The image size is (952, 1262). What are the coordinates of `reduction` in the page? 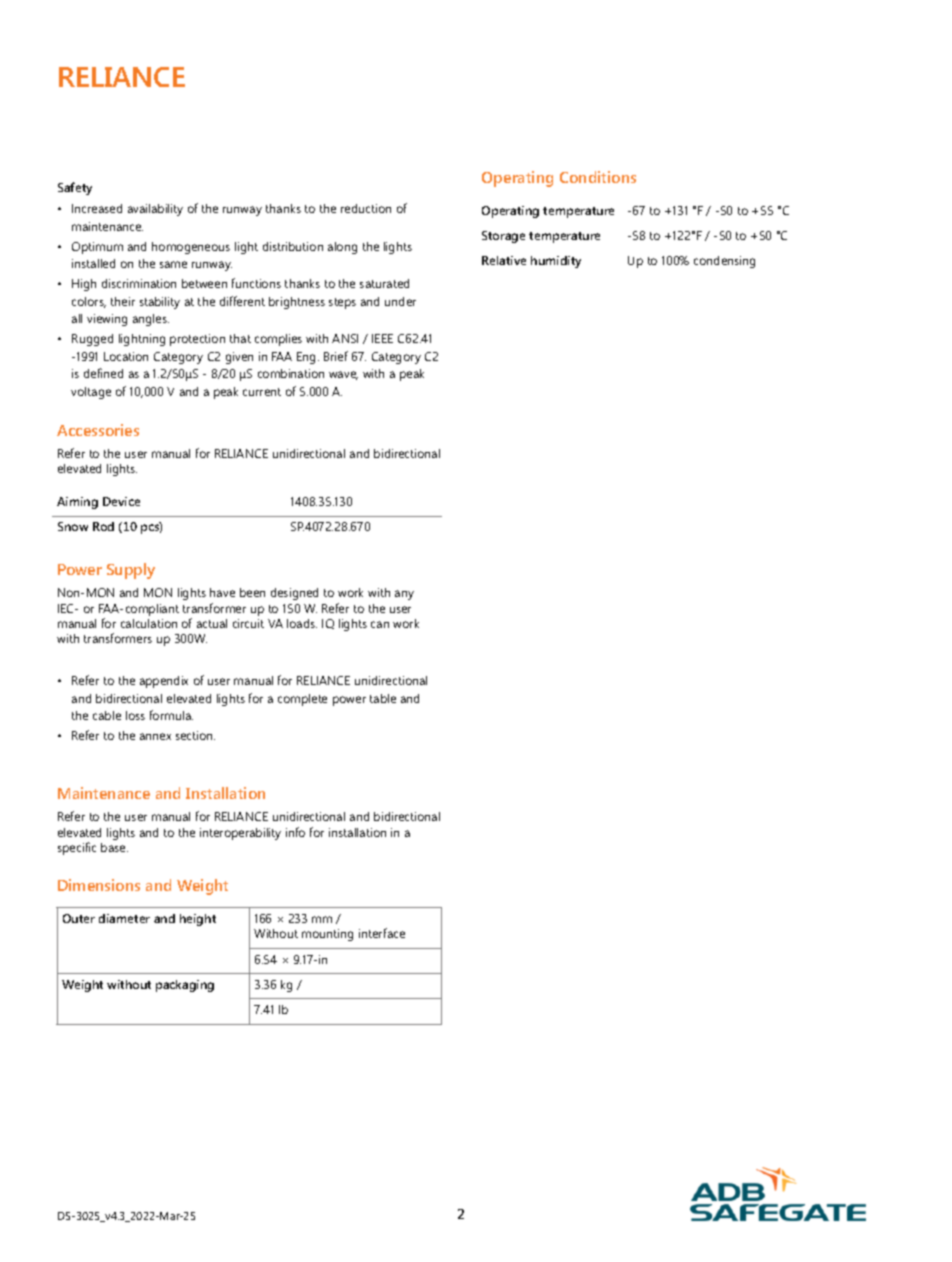 It's located at (366, 208).
